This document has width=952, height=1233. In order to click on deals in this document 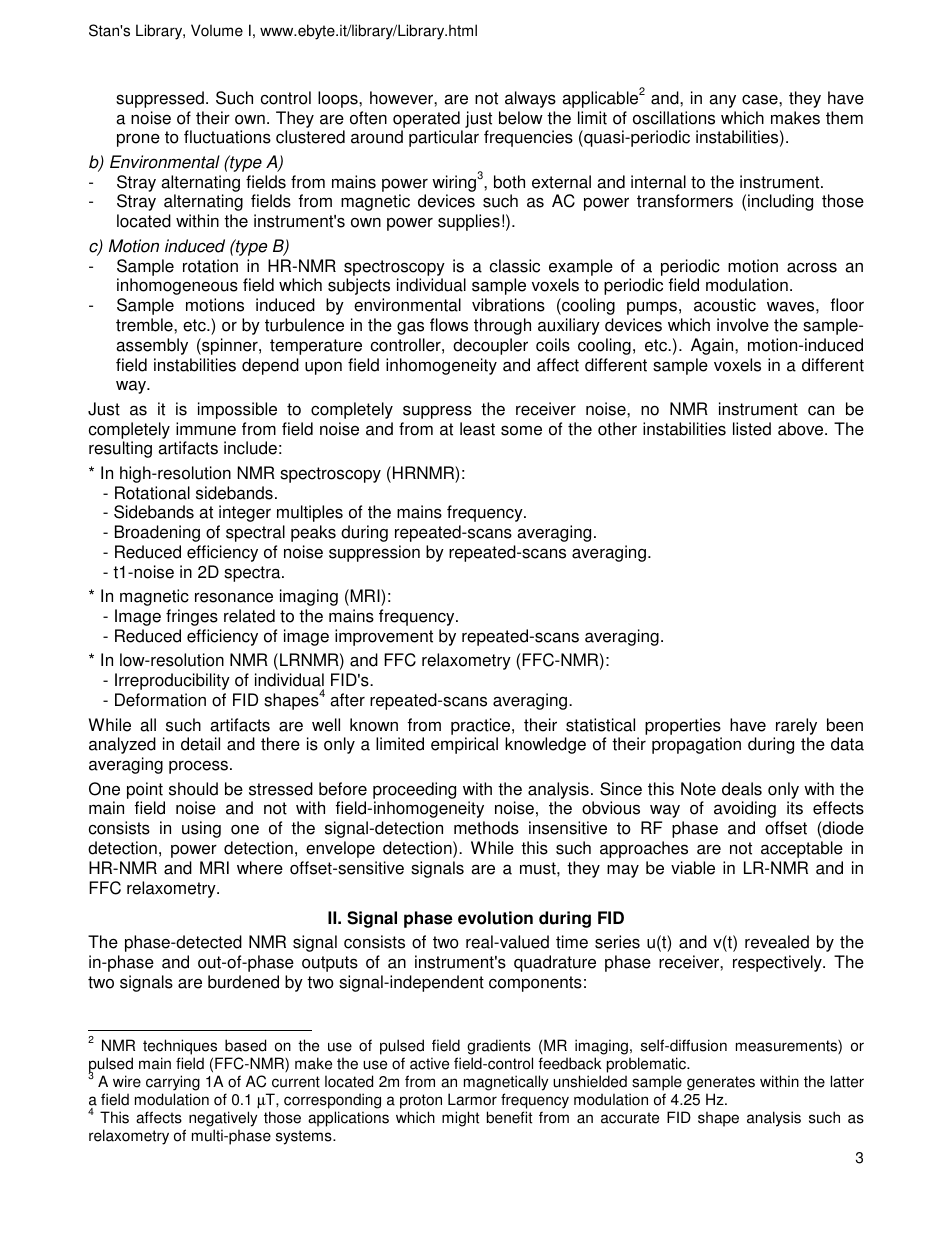, I will do `click(742, 789)`.
